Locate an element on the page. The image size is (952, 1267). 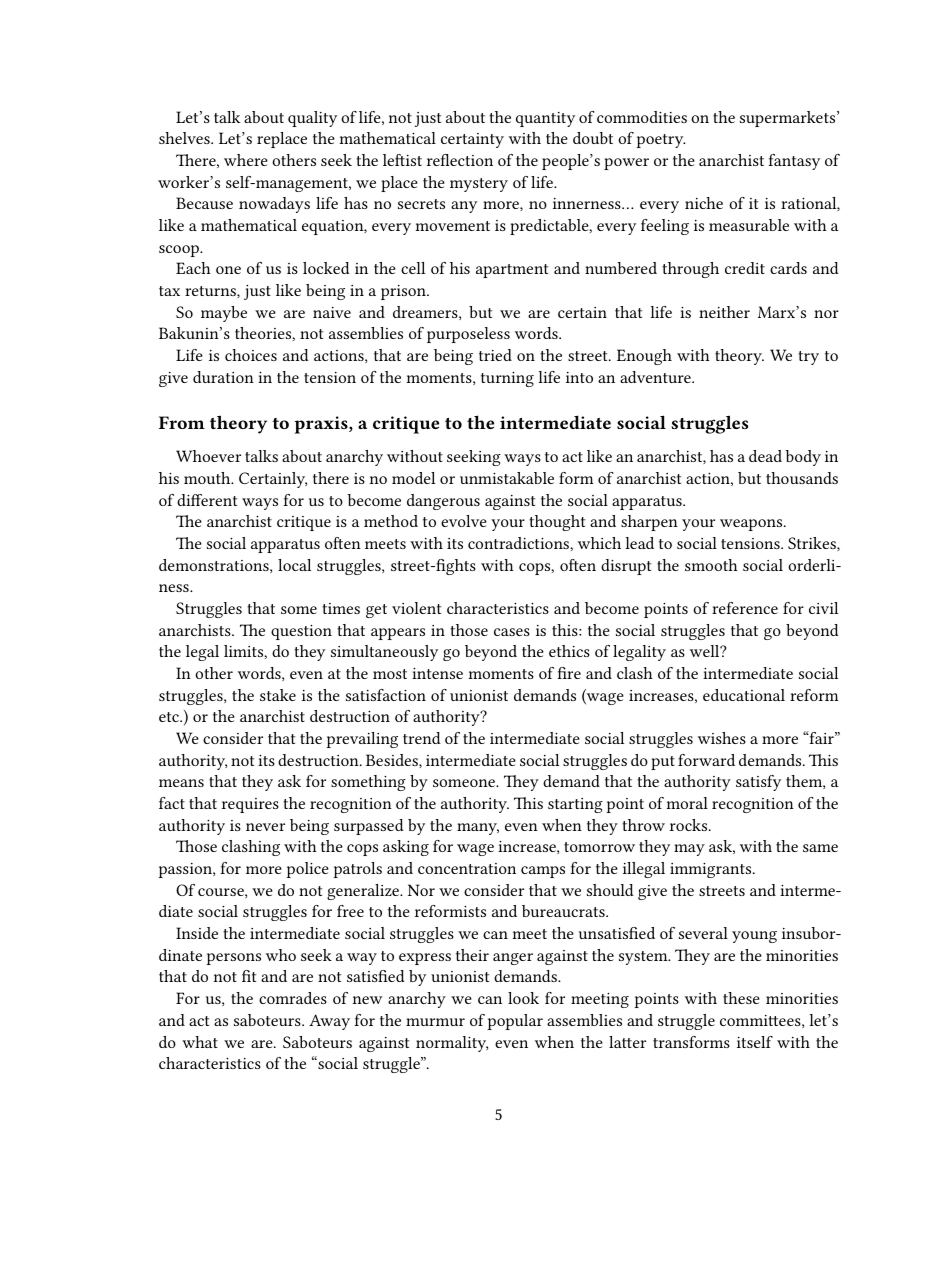
requires is located at coordinates (250, 805).
